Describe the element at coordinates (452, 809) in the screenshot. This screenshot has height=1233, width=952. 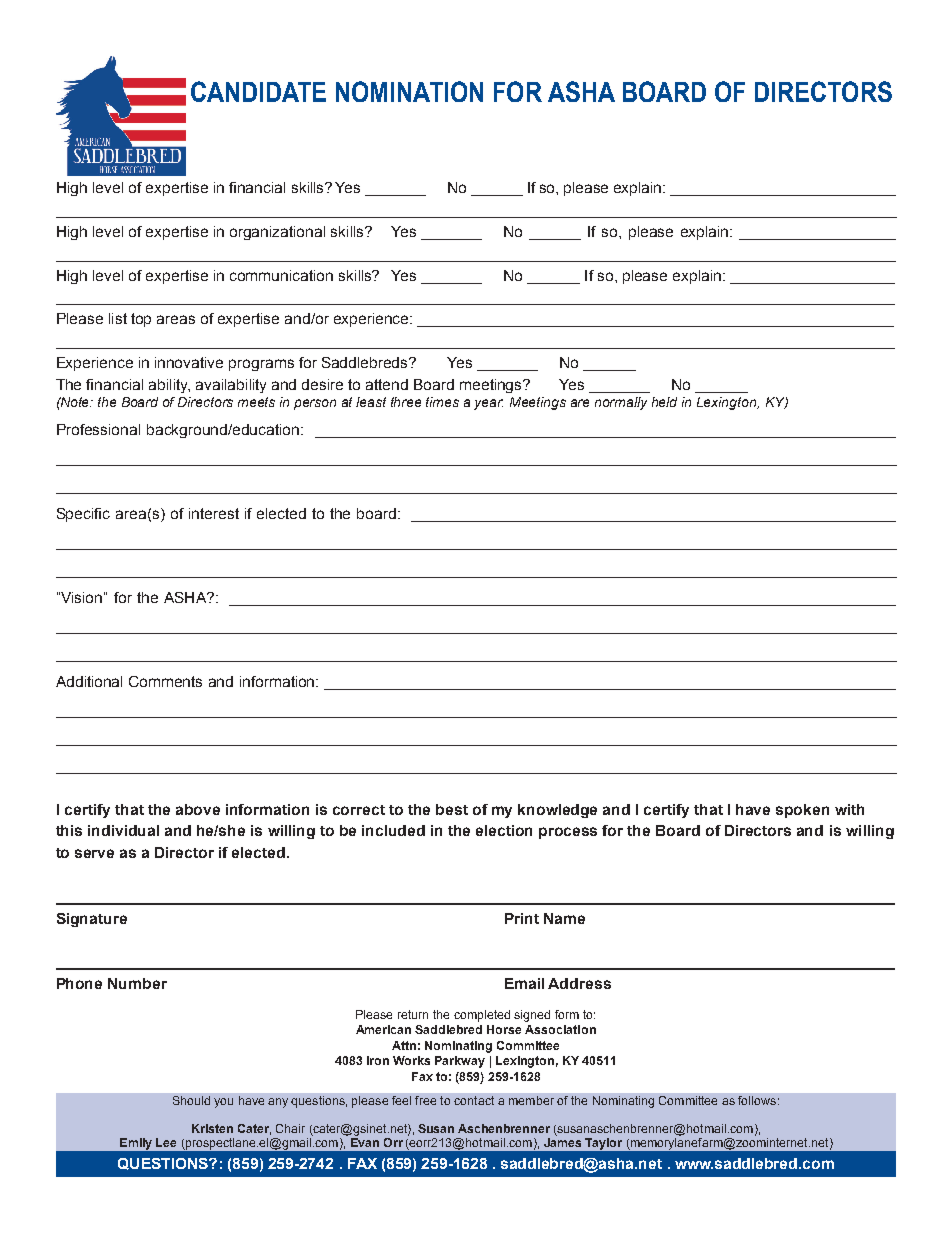
I see `best` at that location.
